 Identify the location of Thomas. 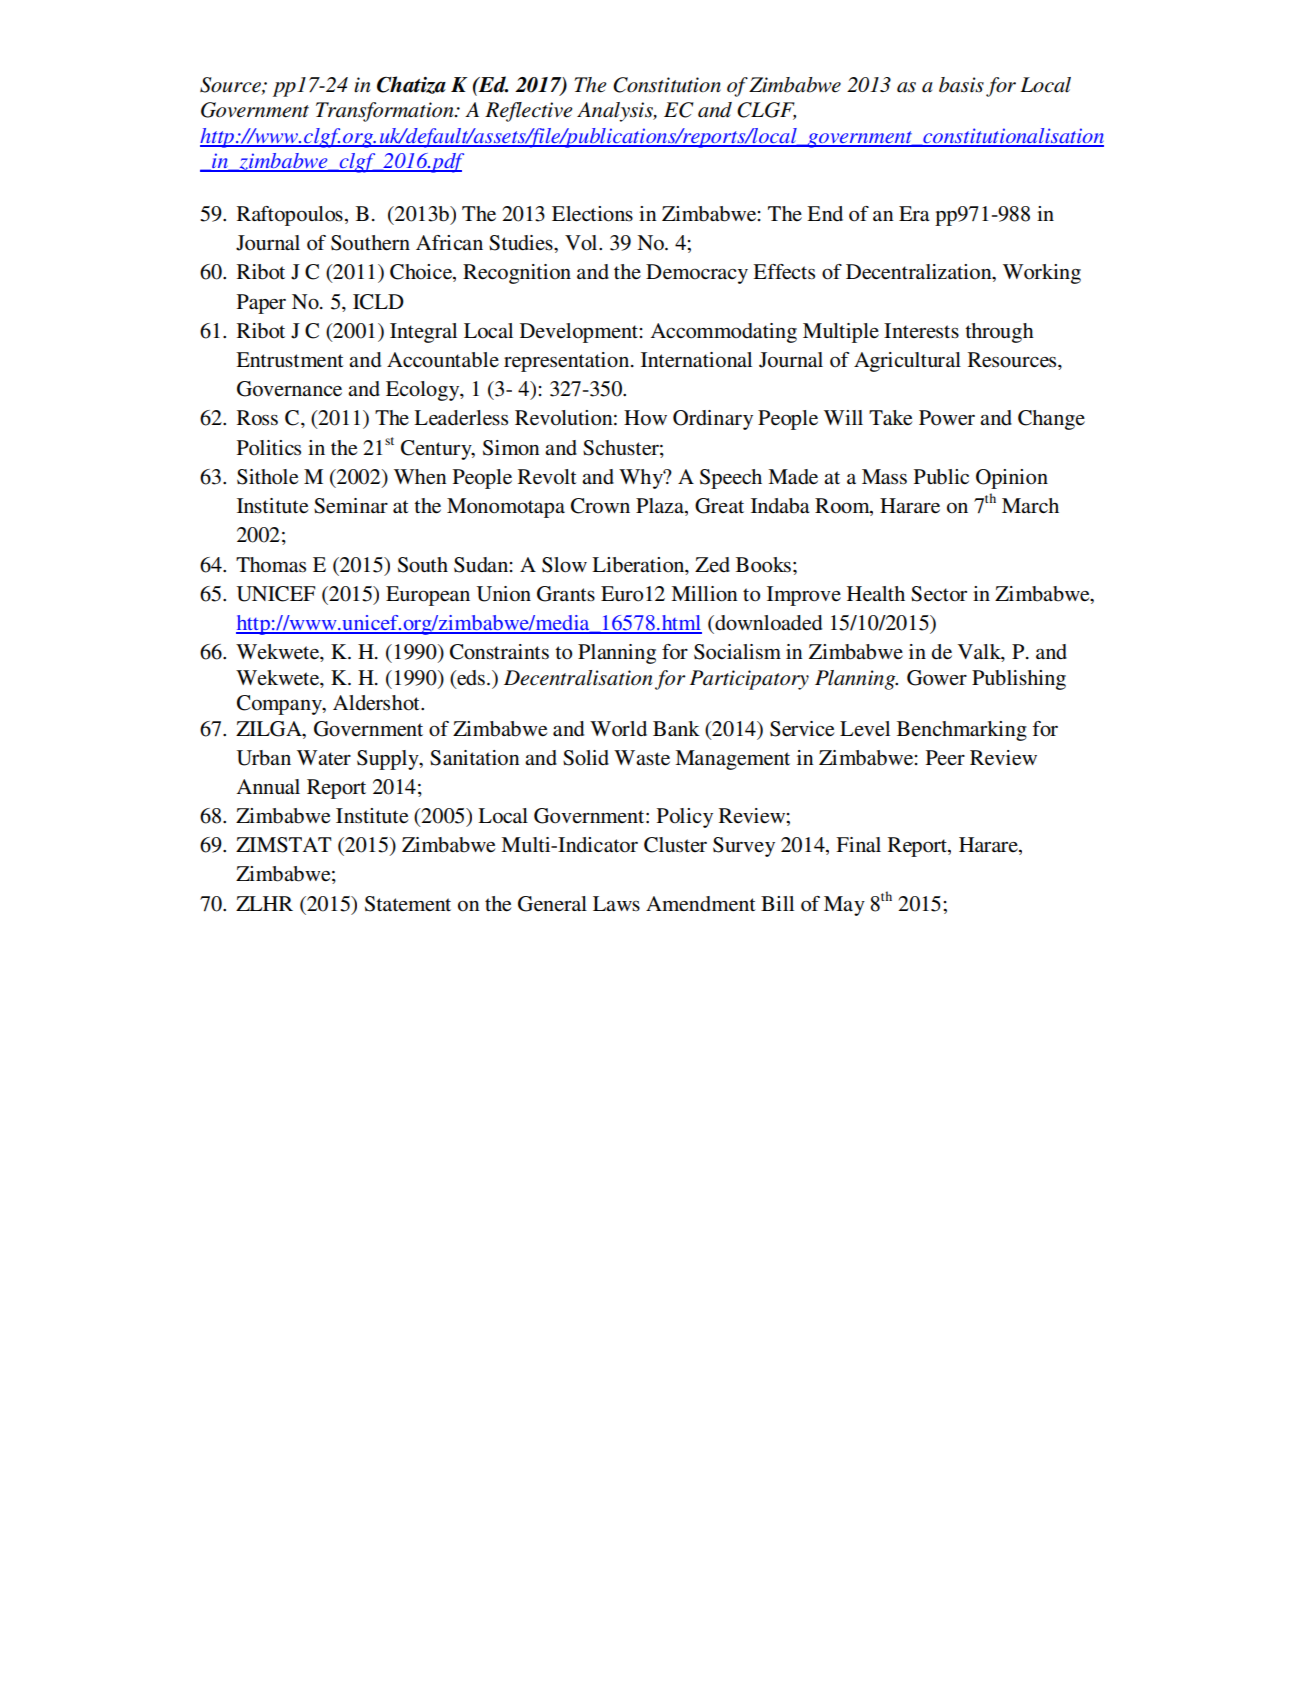
(271, 565).
